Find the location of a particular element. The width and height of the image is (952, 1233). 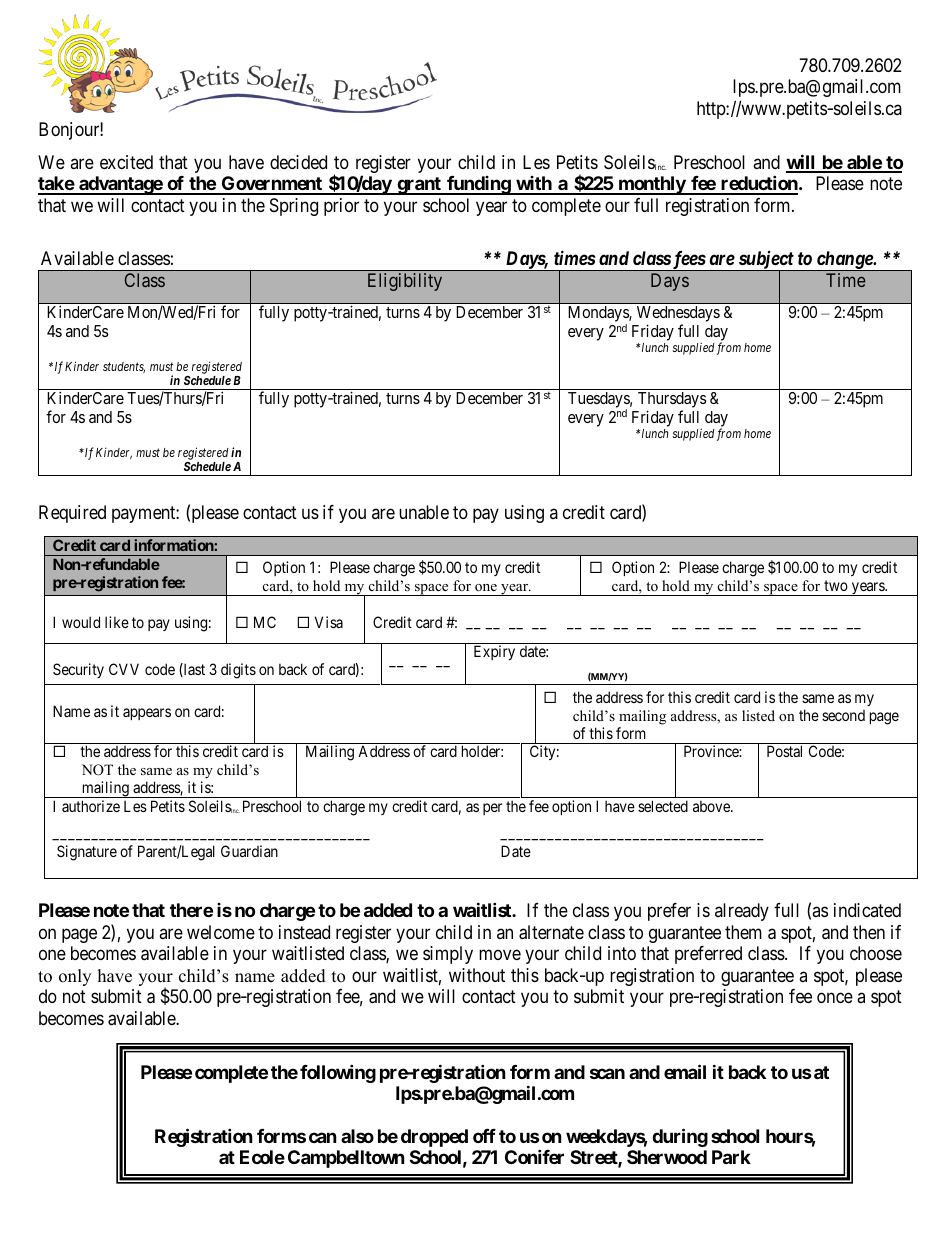

funding is located at coordinates (478, 185).
